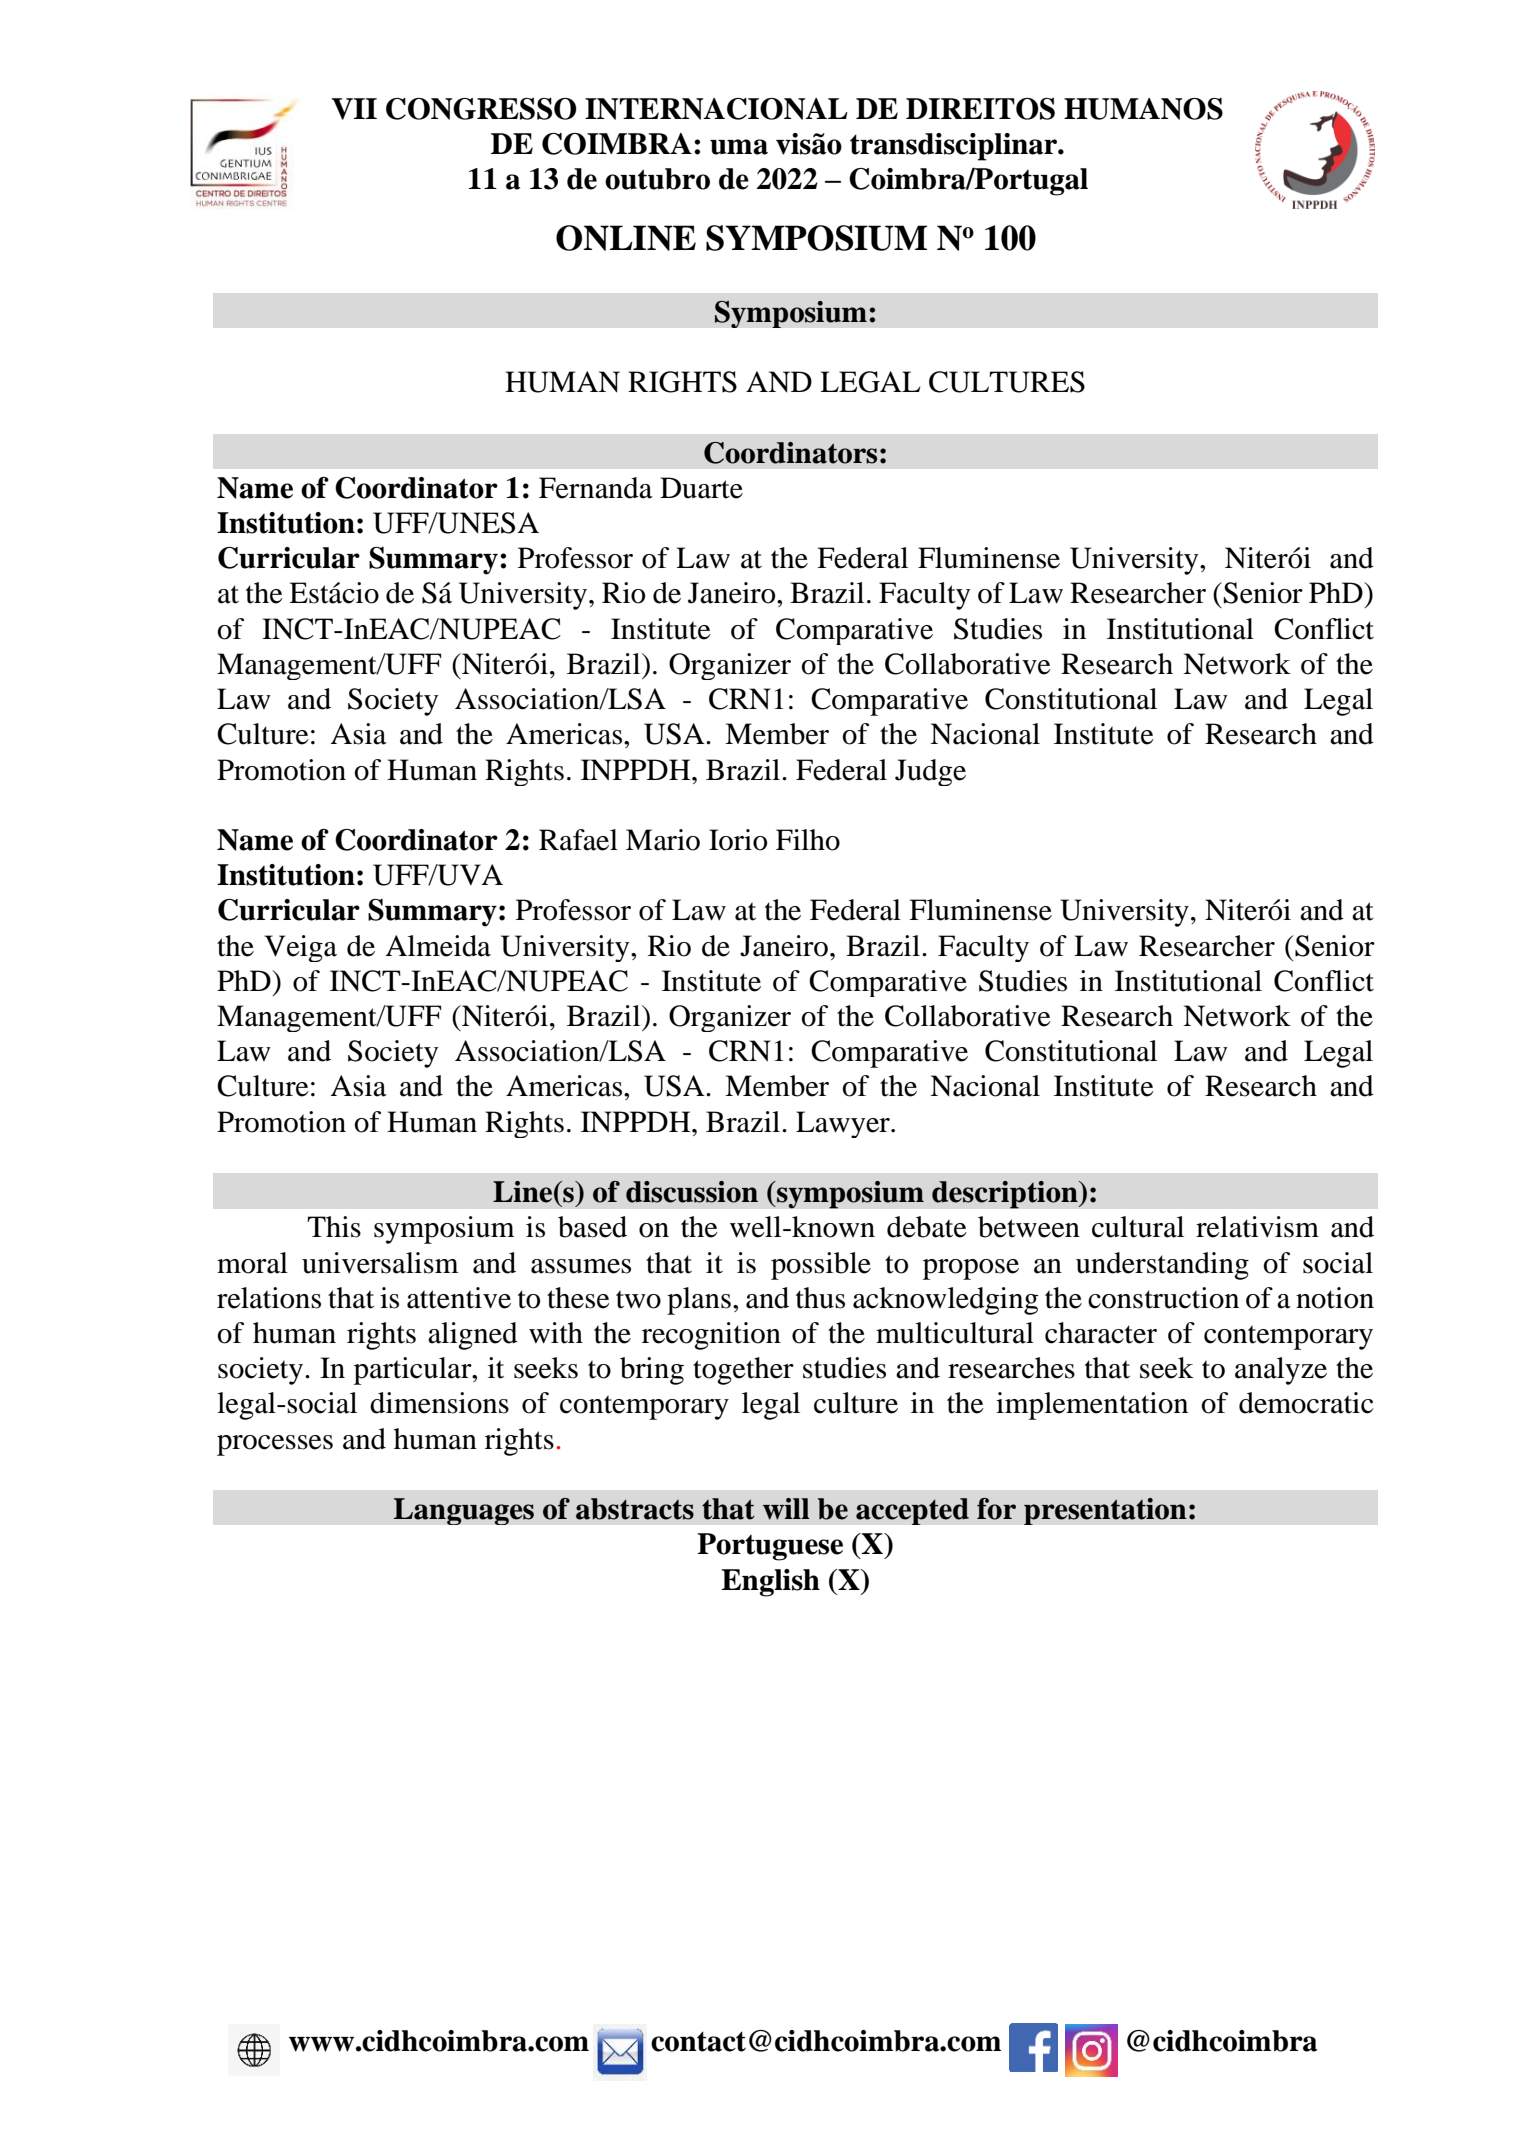 The image size is (1519, 2148). I want to click on VII, so click(354, 109).
